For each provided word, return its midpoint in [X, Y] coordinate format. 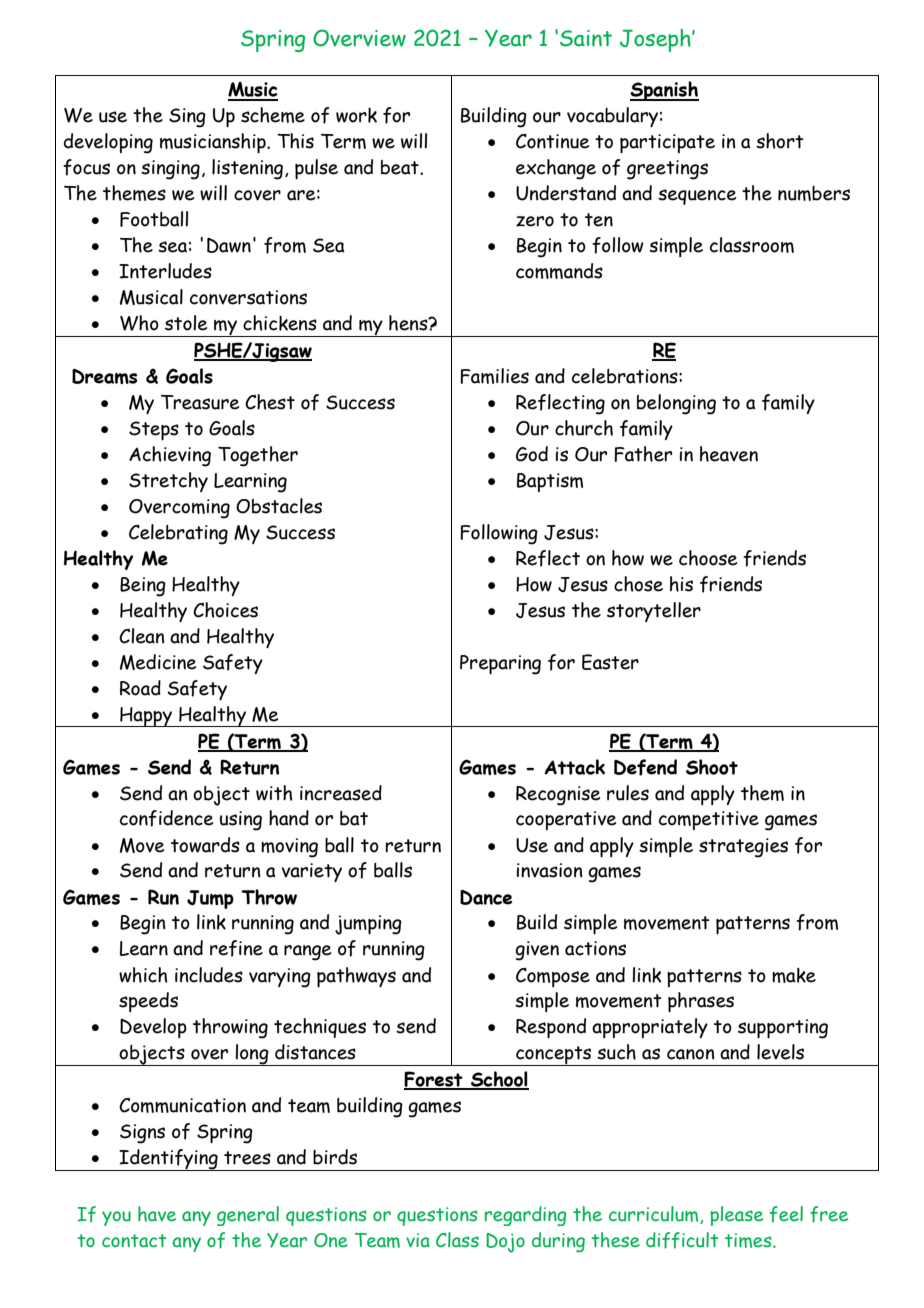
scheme [273, 115]
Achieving [170, 456]
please [736, 1216]
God [532, 454]
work [356, 115]
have [157, 1214]
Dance [486, 897]
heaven [729, 454]
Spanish [664, 91]
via [418, 1240]
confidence [166, 818]
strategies [743, 848]
